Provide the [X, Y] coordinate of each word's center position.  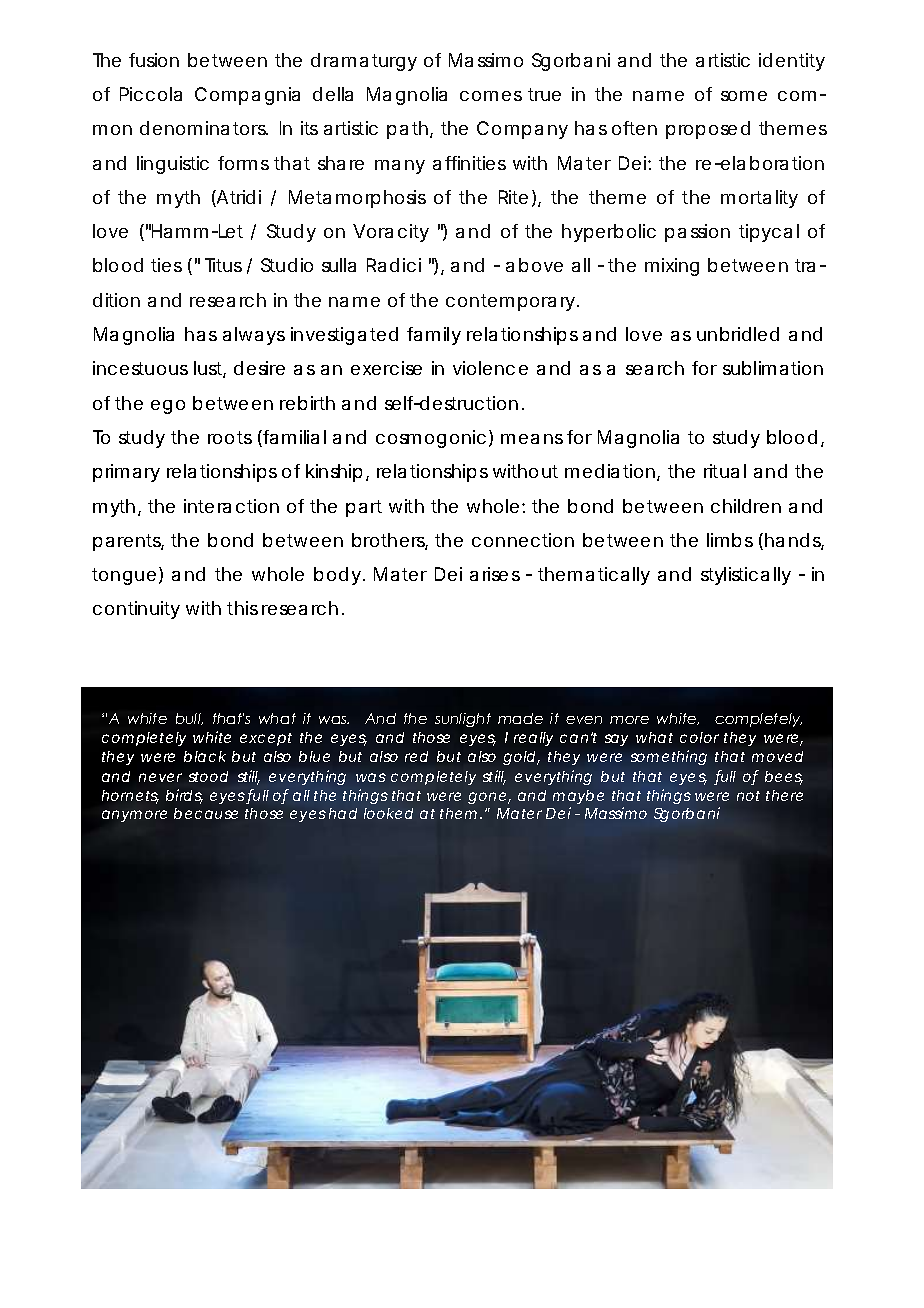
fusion [154, 60]
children [746, 506]
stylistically [746, 576]
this [242, 608]
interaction [231, 506]
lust [210, 369]
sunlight [463, 720]
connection [523, 540]
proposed [708, 130]
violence [490, 368]
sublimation [773, 368]
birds [184, 796]
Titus [223, 265]
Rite [513, 197]
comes [491, 96]
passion [697, 233]
